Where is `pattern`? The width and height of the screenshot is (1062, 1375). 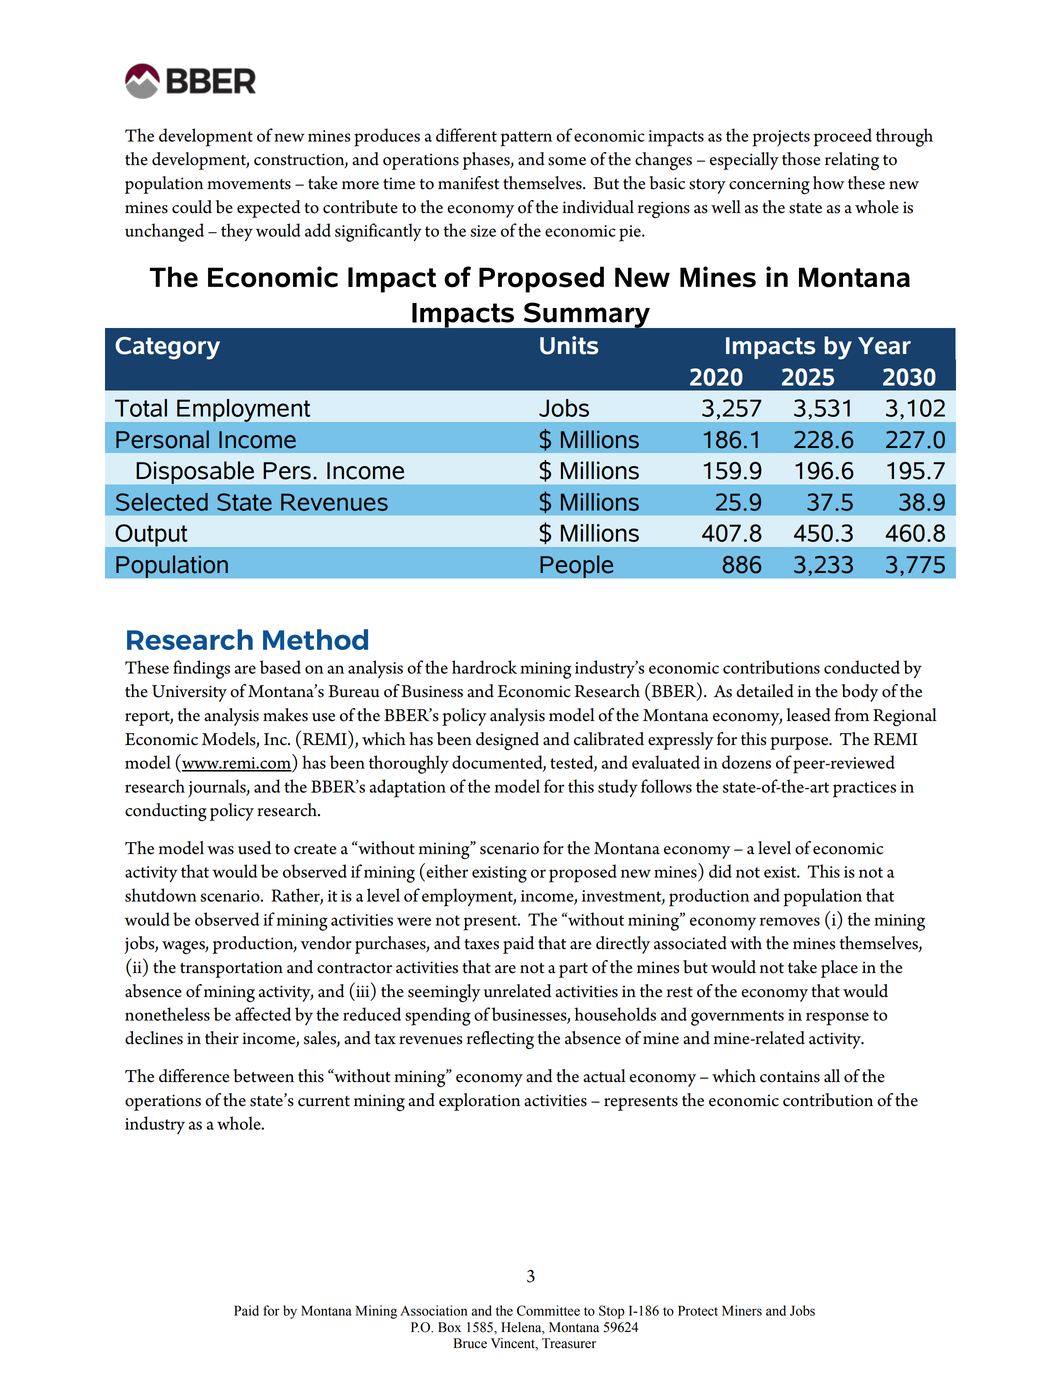 pattern is located at coordinates (526, 139).
